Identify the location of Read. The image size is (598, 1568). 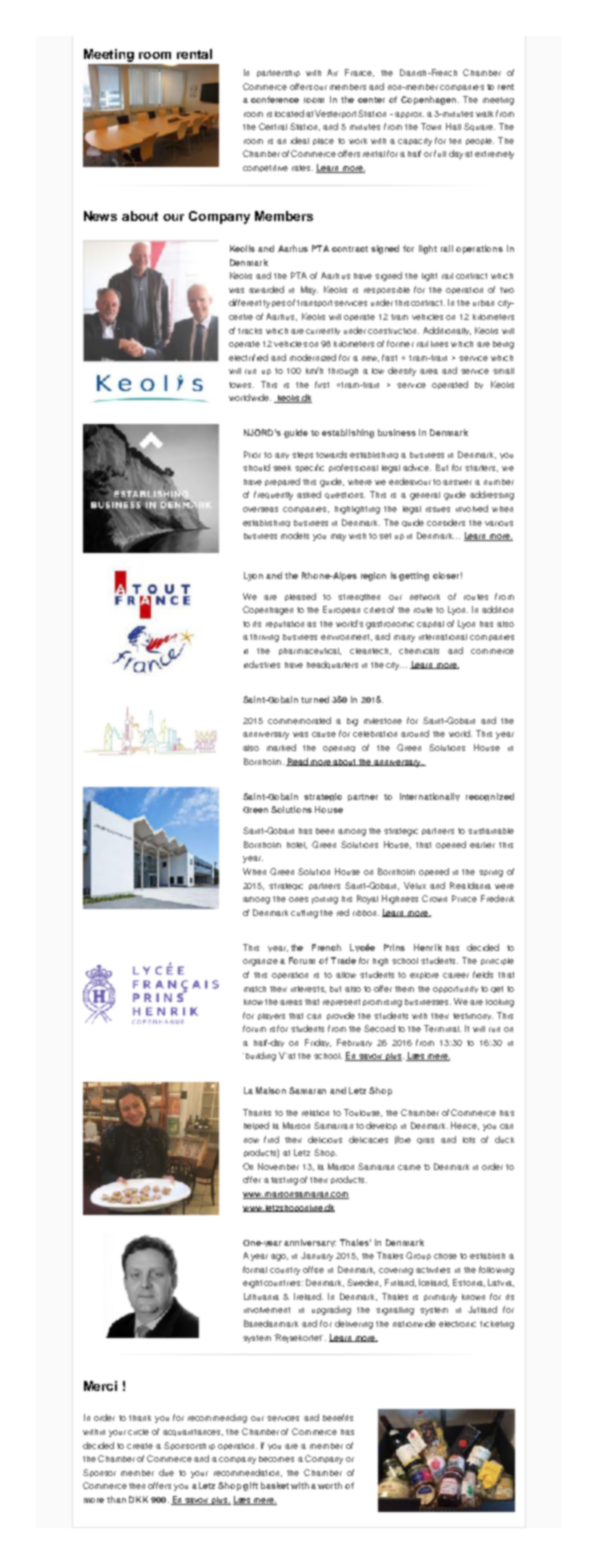
(298, 762).
